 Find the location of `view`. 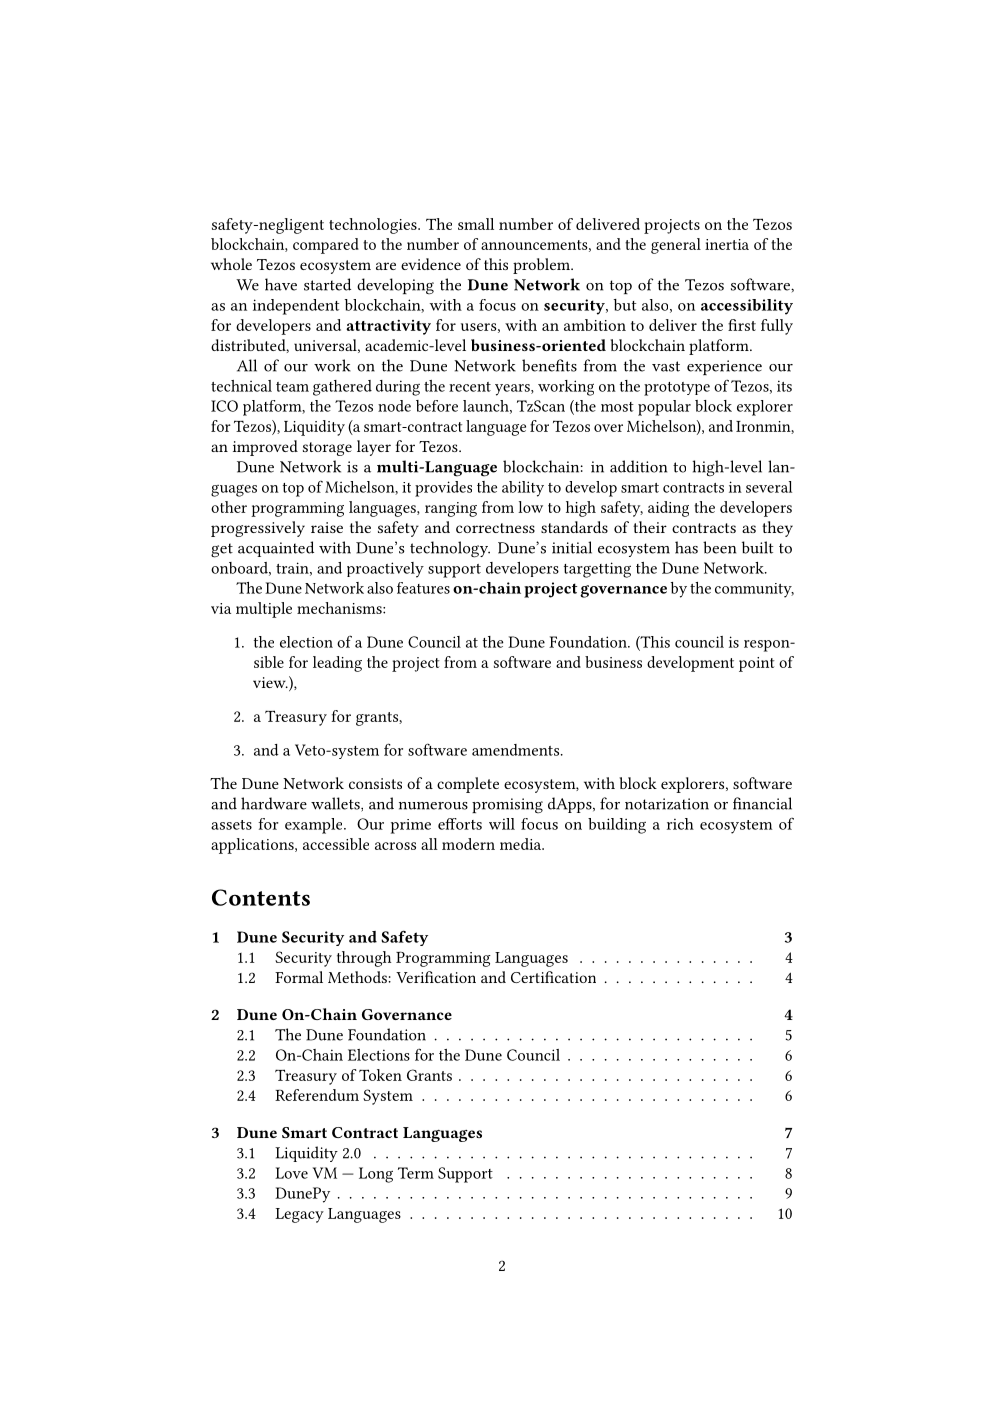

view is located at coordinates (270, 682).
